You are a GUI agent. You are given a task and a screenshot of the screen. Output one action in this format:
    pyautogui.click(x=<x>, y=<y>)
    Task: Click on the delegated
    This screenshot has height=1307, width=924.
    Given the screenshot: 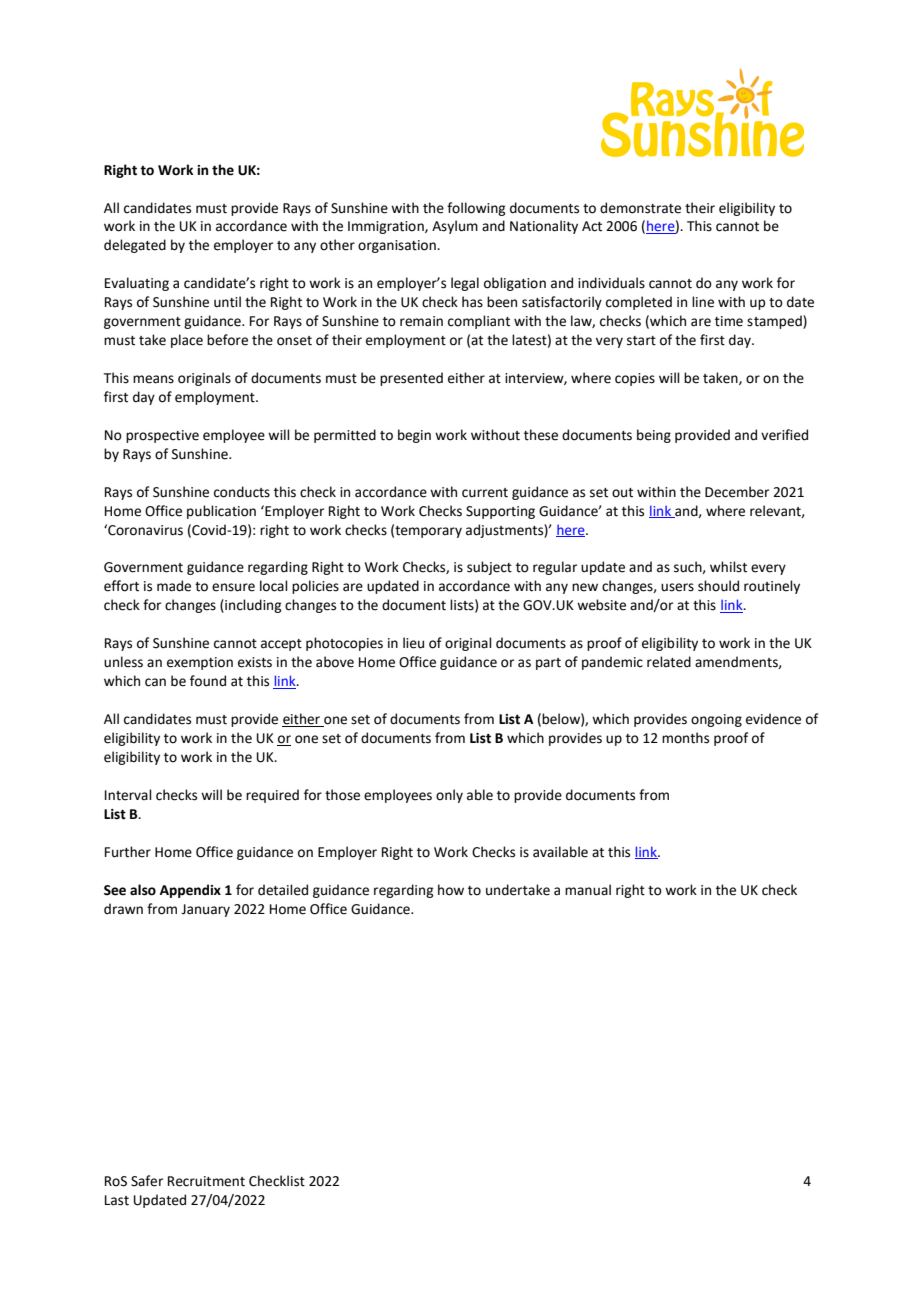 What is the action you would take?
    pyautogui.click(x=135, y=246)
